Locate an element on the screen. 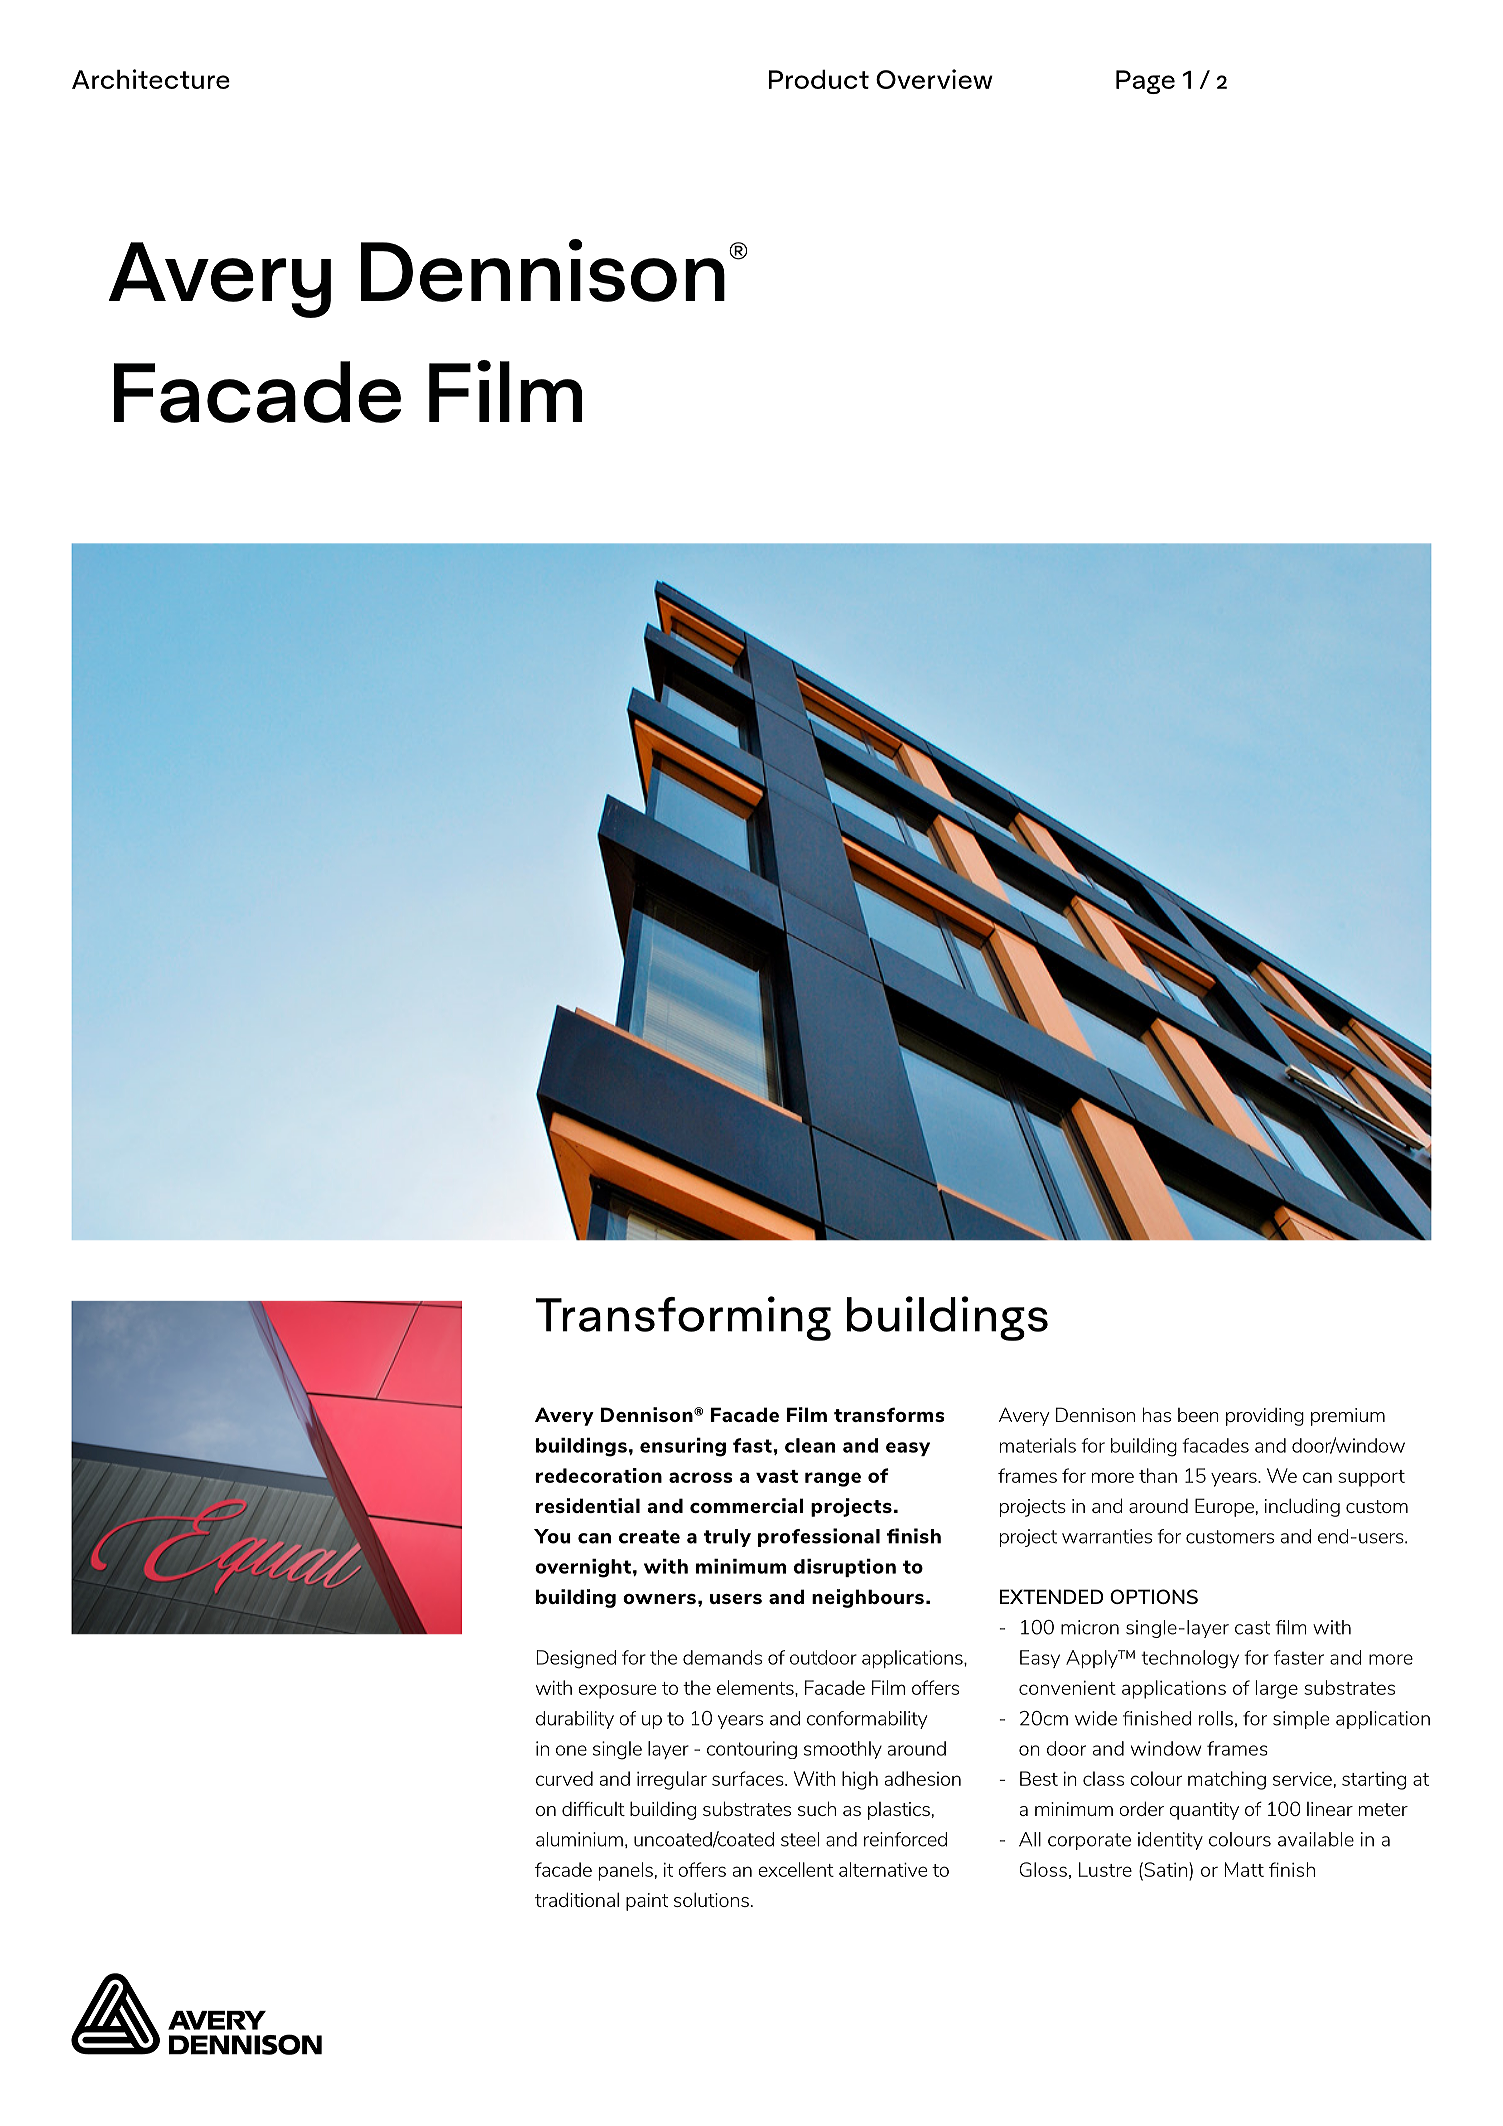  Overview is located at coordinates (934, 79).
